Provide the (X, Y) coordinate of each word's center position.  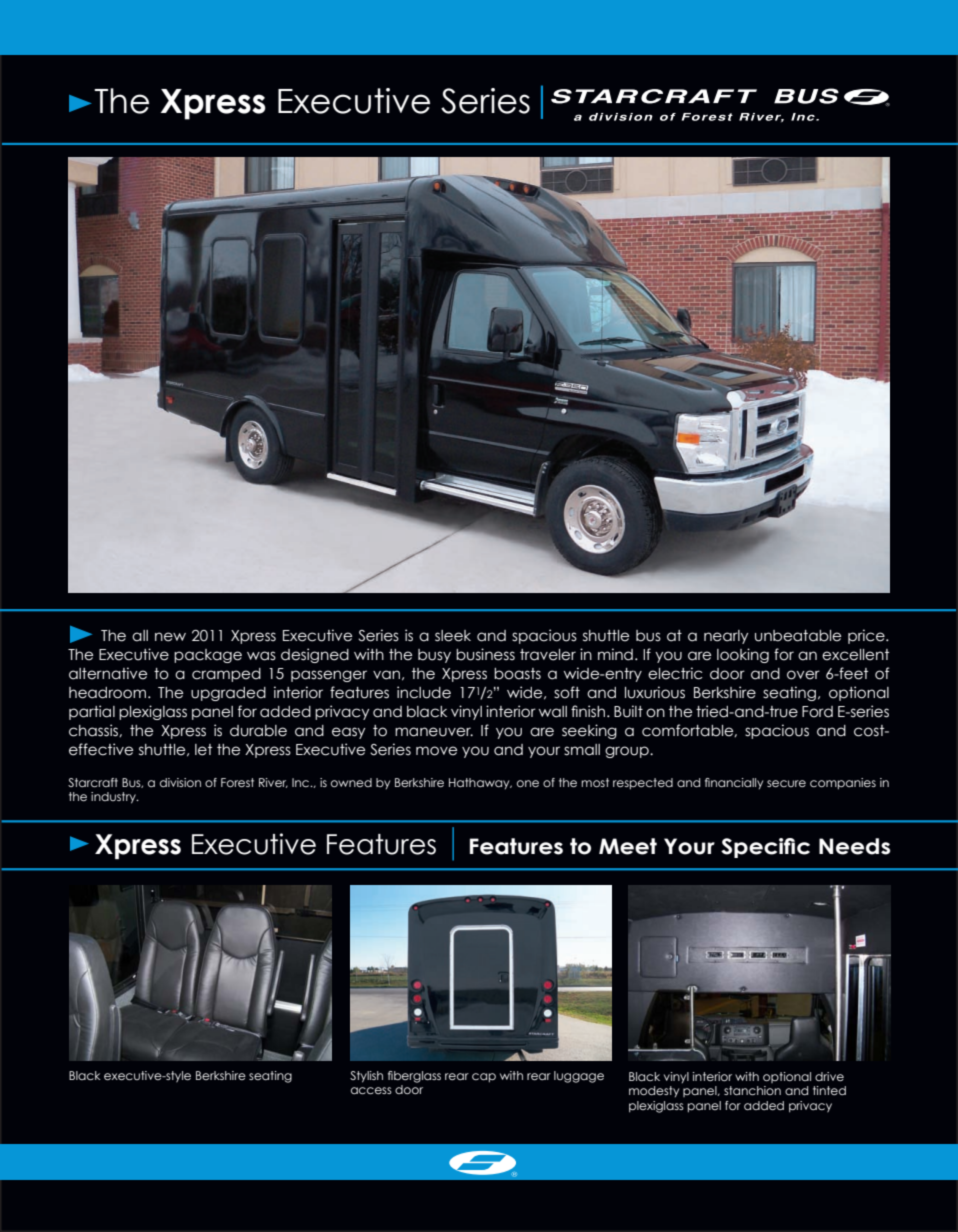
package (208, 656)
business (485, 654)
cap (484, 1078)
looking (743, 655)
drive (829, 1076)
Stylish (366, 1077)
